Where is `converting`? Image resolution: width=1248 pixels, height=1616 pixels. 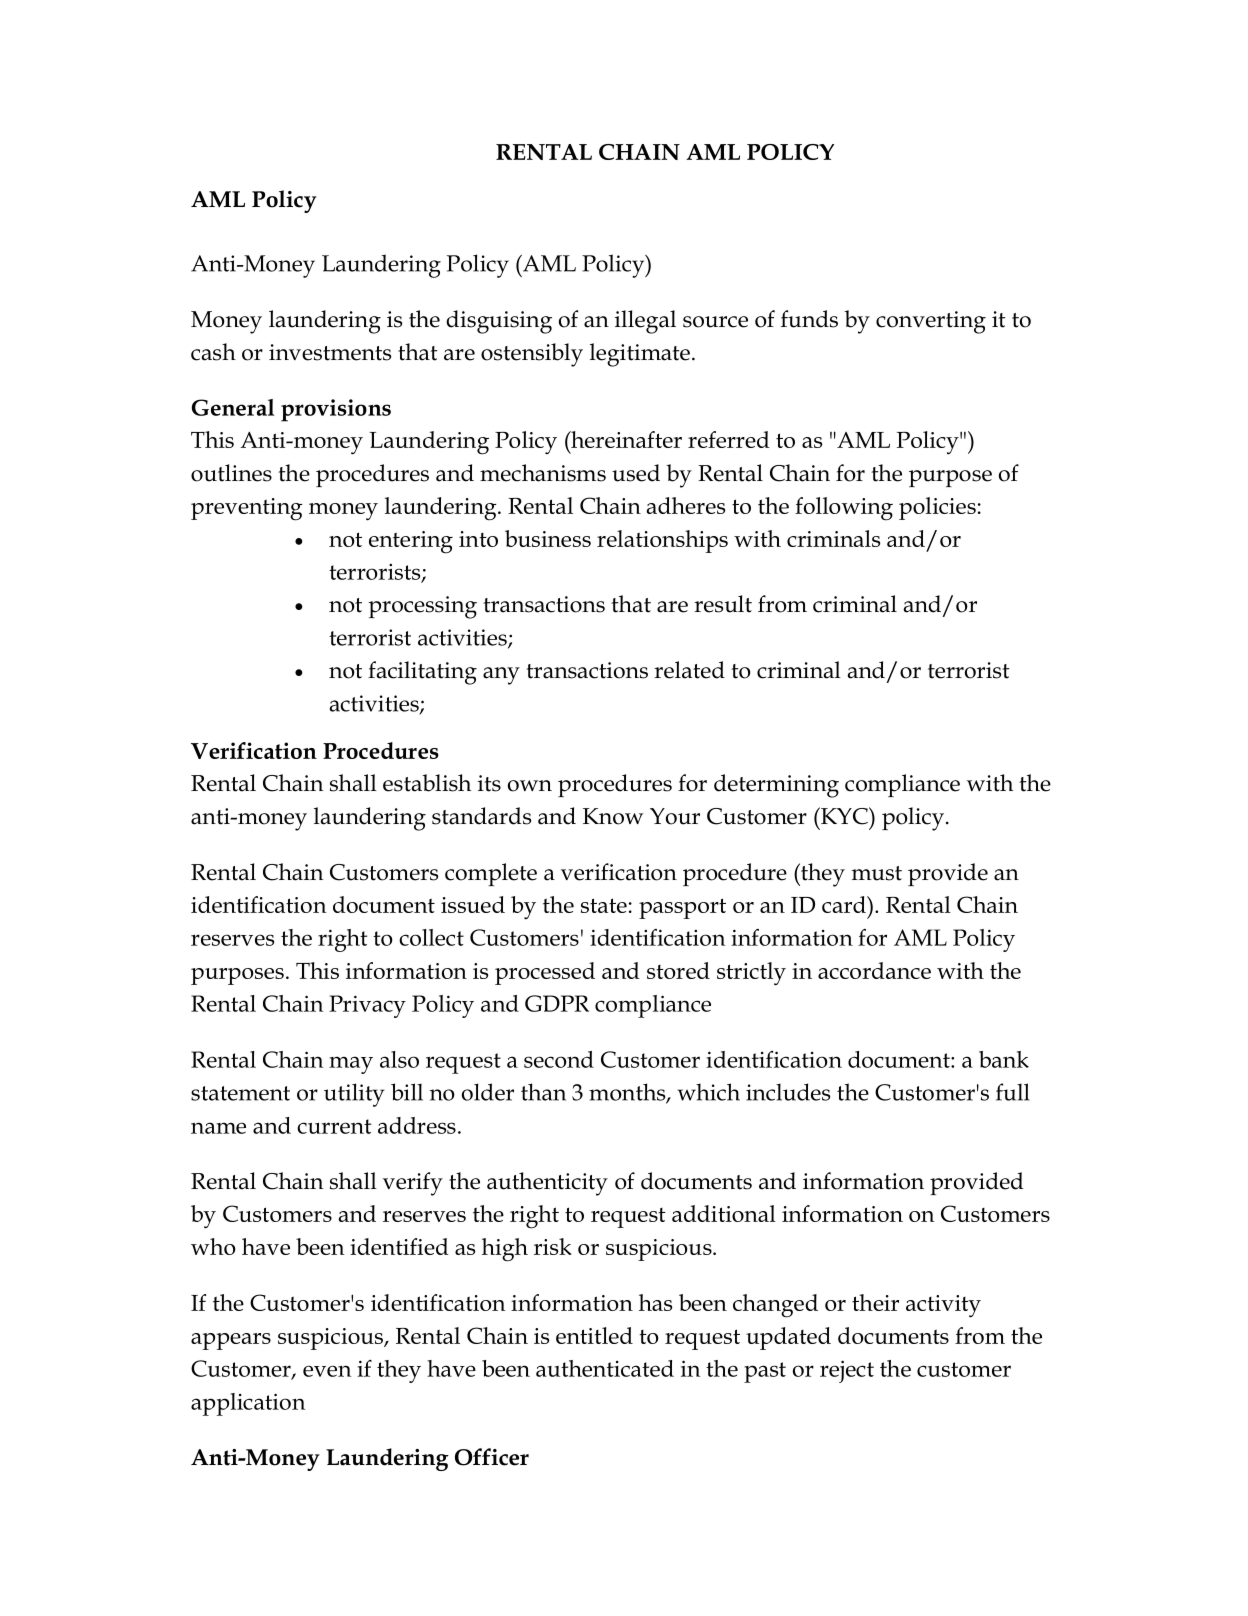
converting is located at coordinates (931, 322).
